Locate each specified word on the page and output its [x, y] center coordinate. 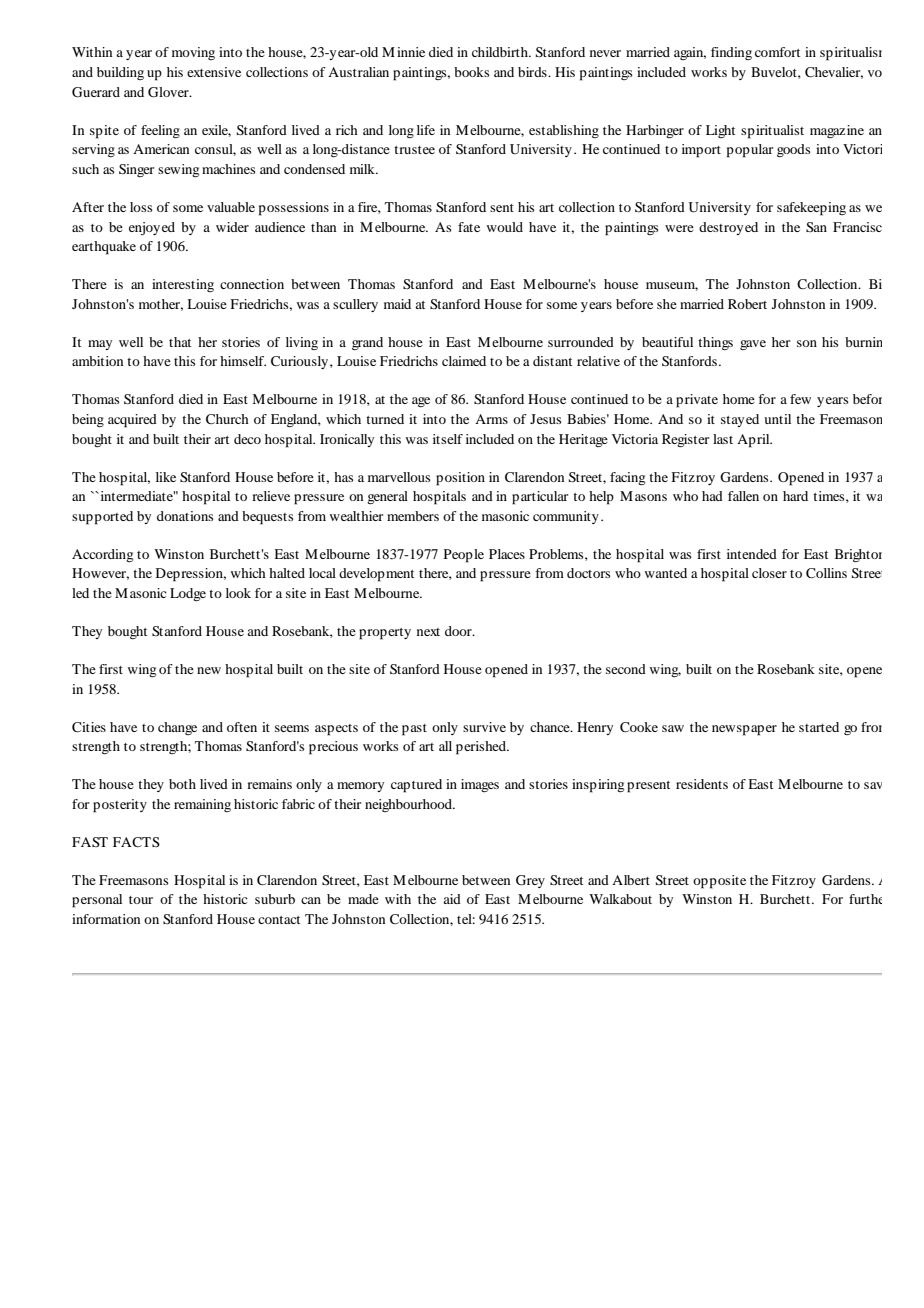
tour [141, 900]
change [177, 728]
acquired [132, 421]
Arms [491, 419]
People [464, 556]
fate [469, 227]
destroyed [728, 228]
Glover [169, 92]
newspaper [744, 730]
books [471, 72]
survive [484, 727]
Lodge [188, 594]
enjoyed [152, 228]
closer [769, 573]
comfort [777, 52]
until [777, 419]
